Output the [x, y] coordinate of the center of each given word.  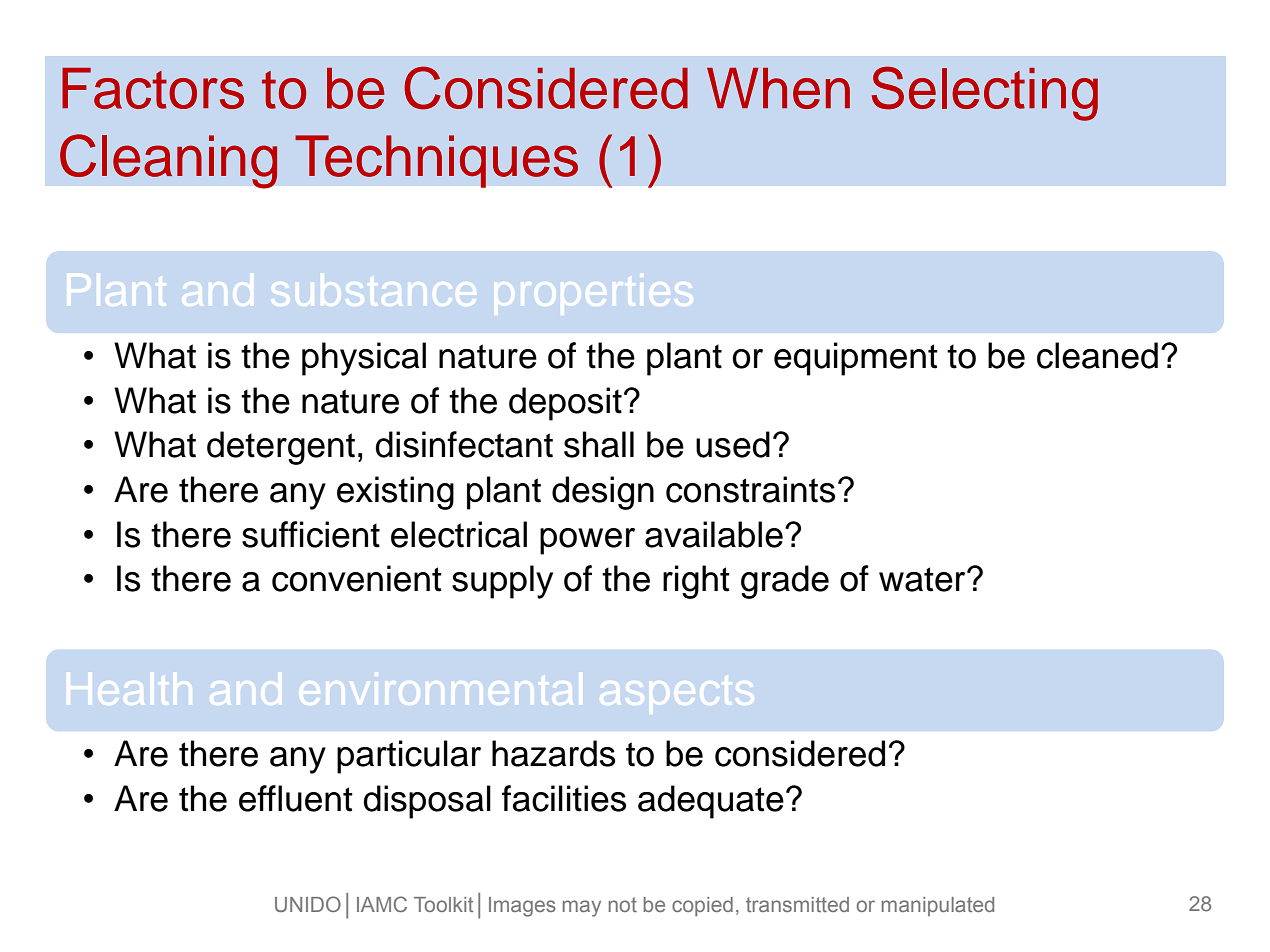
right [696, 582]
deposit [565, 404]
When [778, 88]
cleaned [1097, 355]
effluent [296, 798]
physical [364, 359]
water [923, 579]
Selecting [985, 93]
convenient [357, 578]
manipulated [938, 906]
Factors [153, 88]
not [623, 904]
